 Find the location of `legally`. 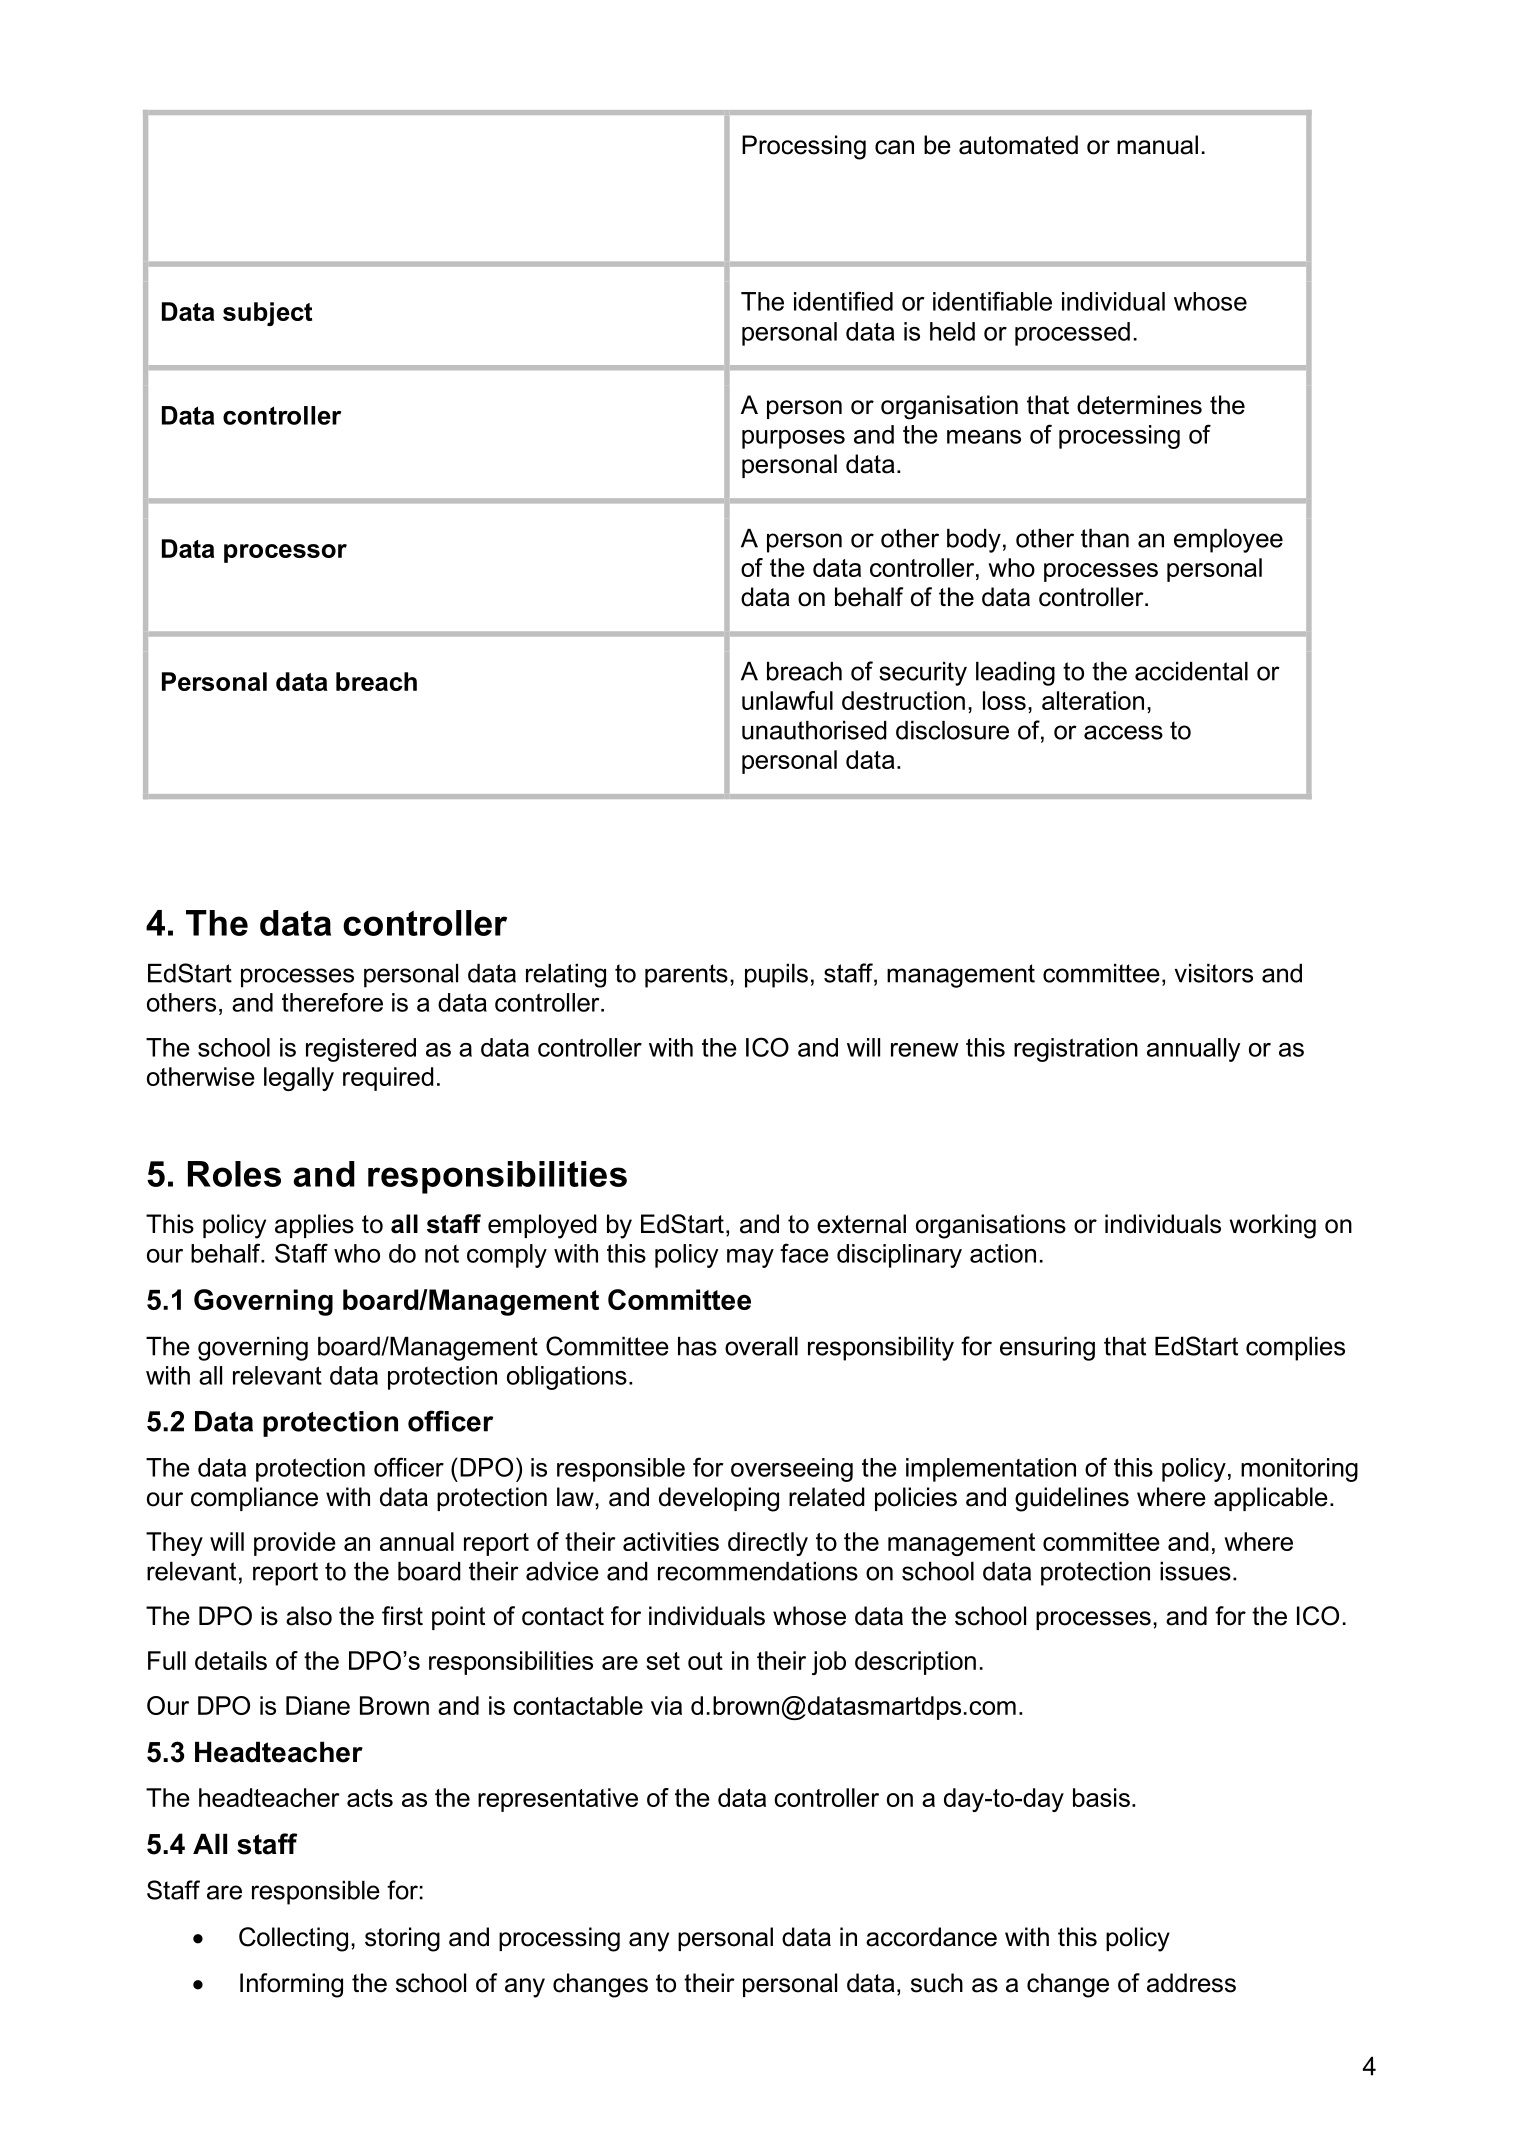

legally is located at coordinates (299, 1079).
